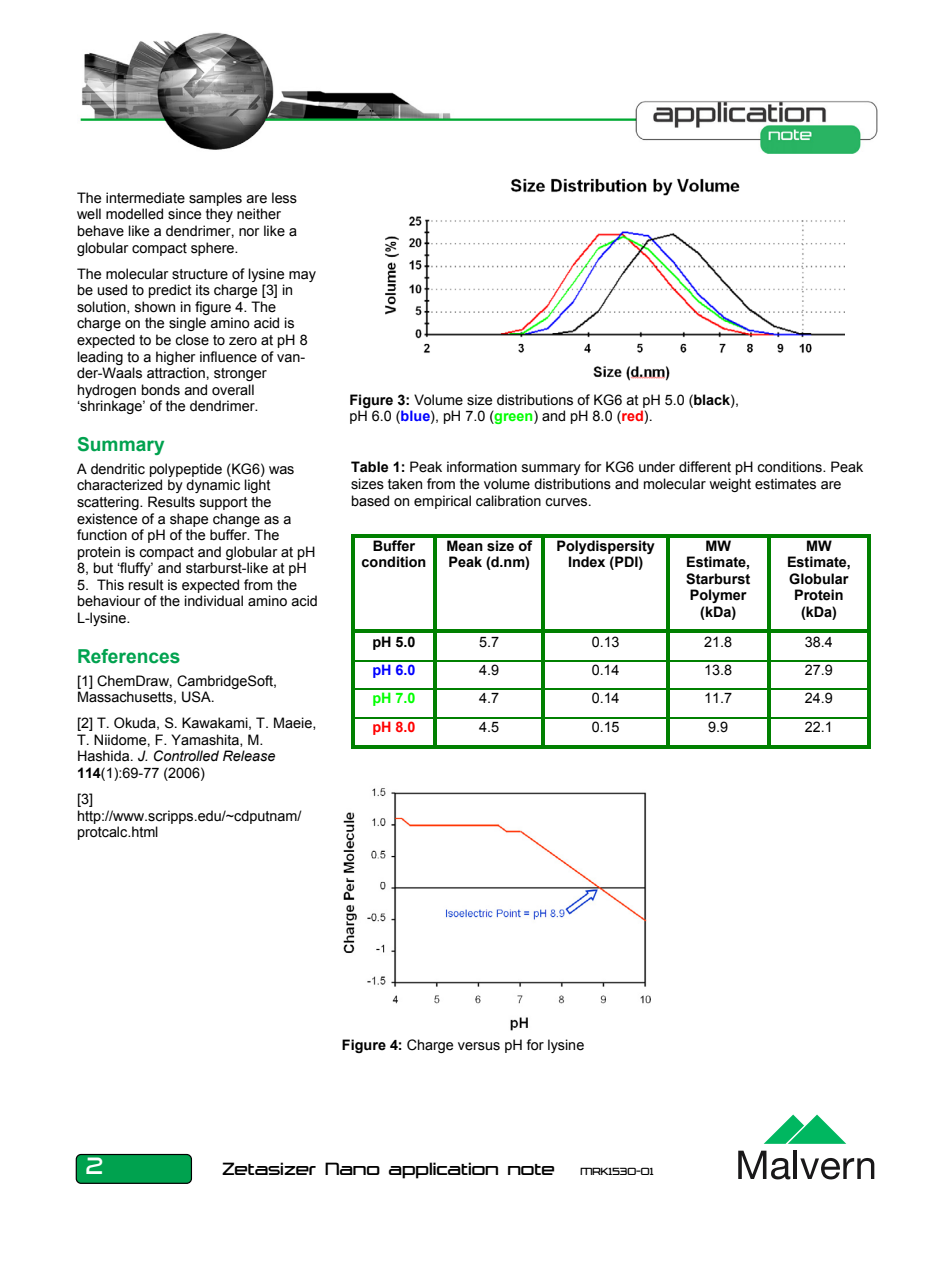 The image size is (952, 1266). I want to click on different, so click(705, 467).
